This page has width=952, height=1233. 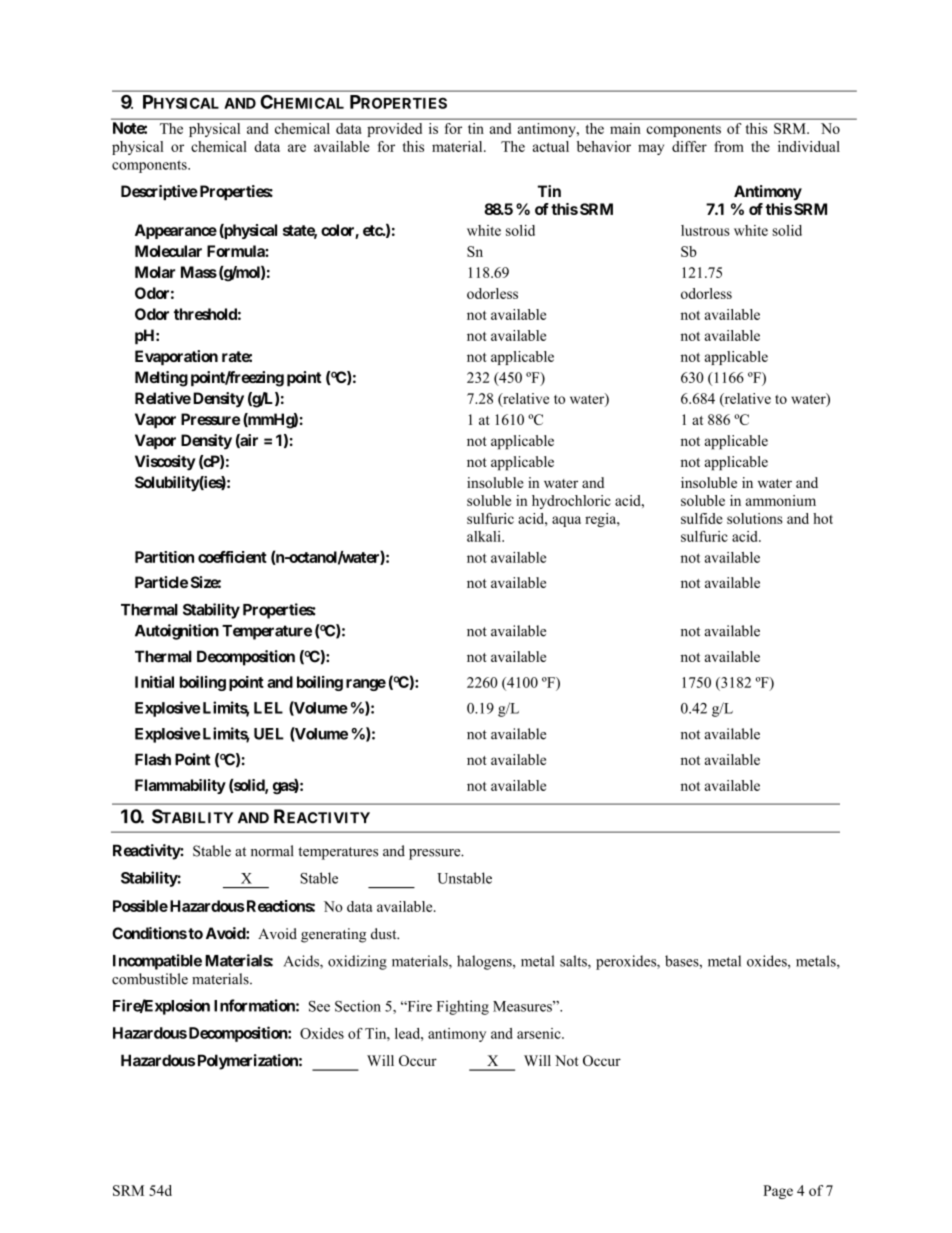 What do you see at coordinates (485, 536) in the page?
I see `alkali` at bounding box center [485, 536].
